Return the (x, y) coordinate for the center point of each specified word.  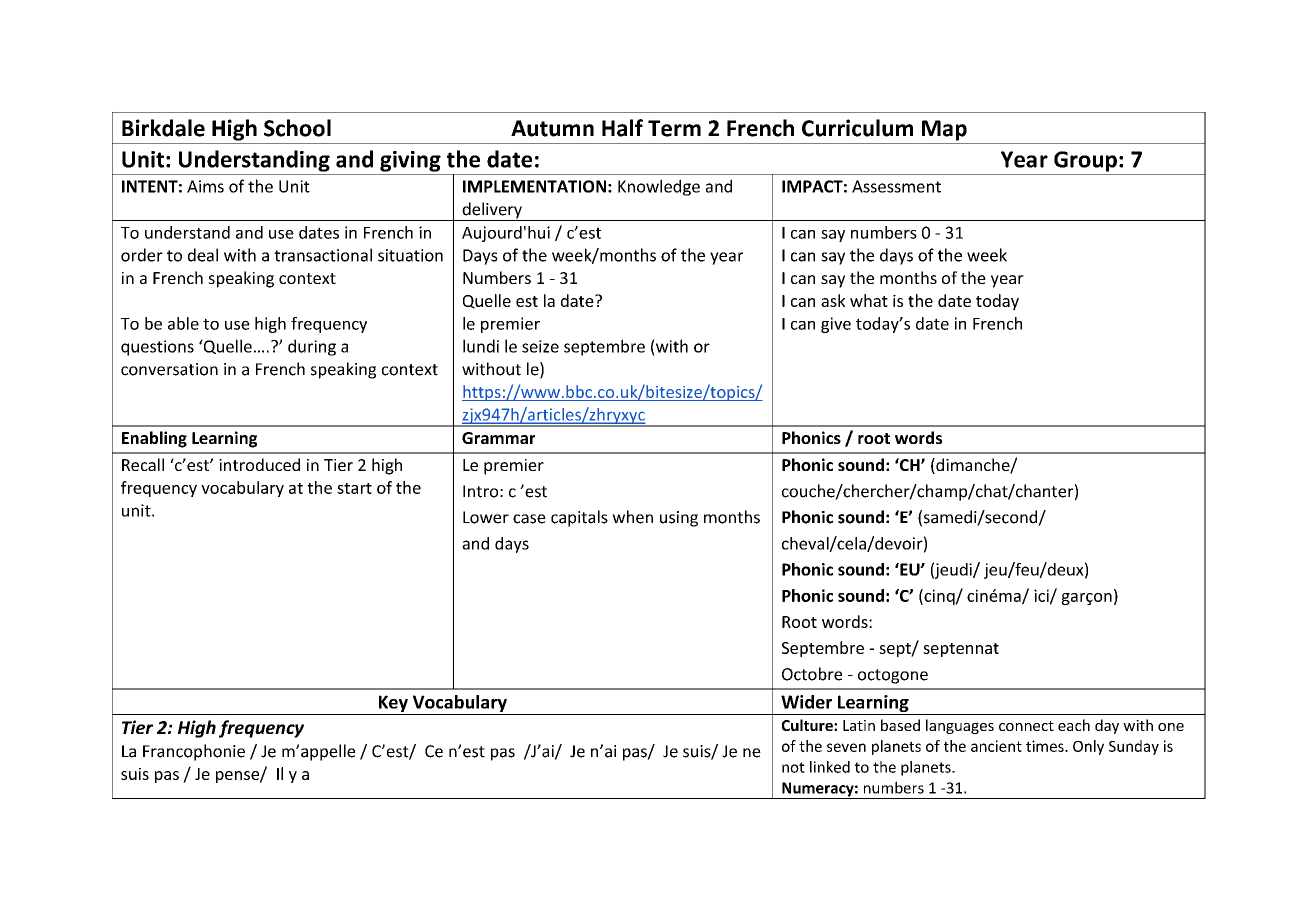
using (679, 519)
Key (393, 703)
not (793, 767)
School (297, 128)
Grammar (498, 438)
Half (622, 128)
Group (1085, 161)
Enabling (154, 439)
